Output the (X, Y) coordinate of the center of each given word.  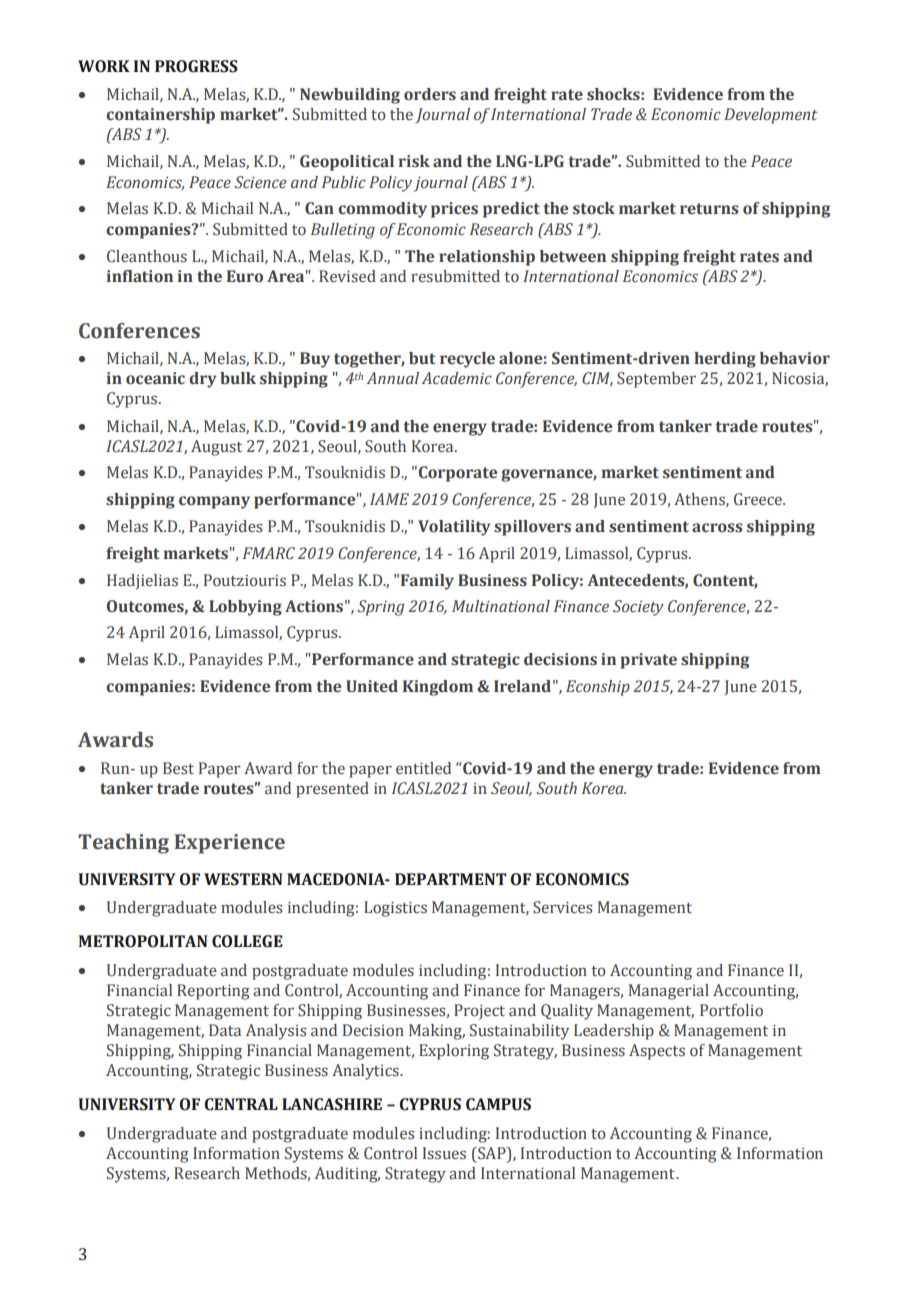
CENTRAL (241, 1104)
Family (427, 582)
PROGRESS (196, 66)
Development (771, 116)
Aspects (657, 1052)
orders (430, 94)
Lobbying (245, 608)
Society (638, 608)
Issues (444, 1153)
